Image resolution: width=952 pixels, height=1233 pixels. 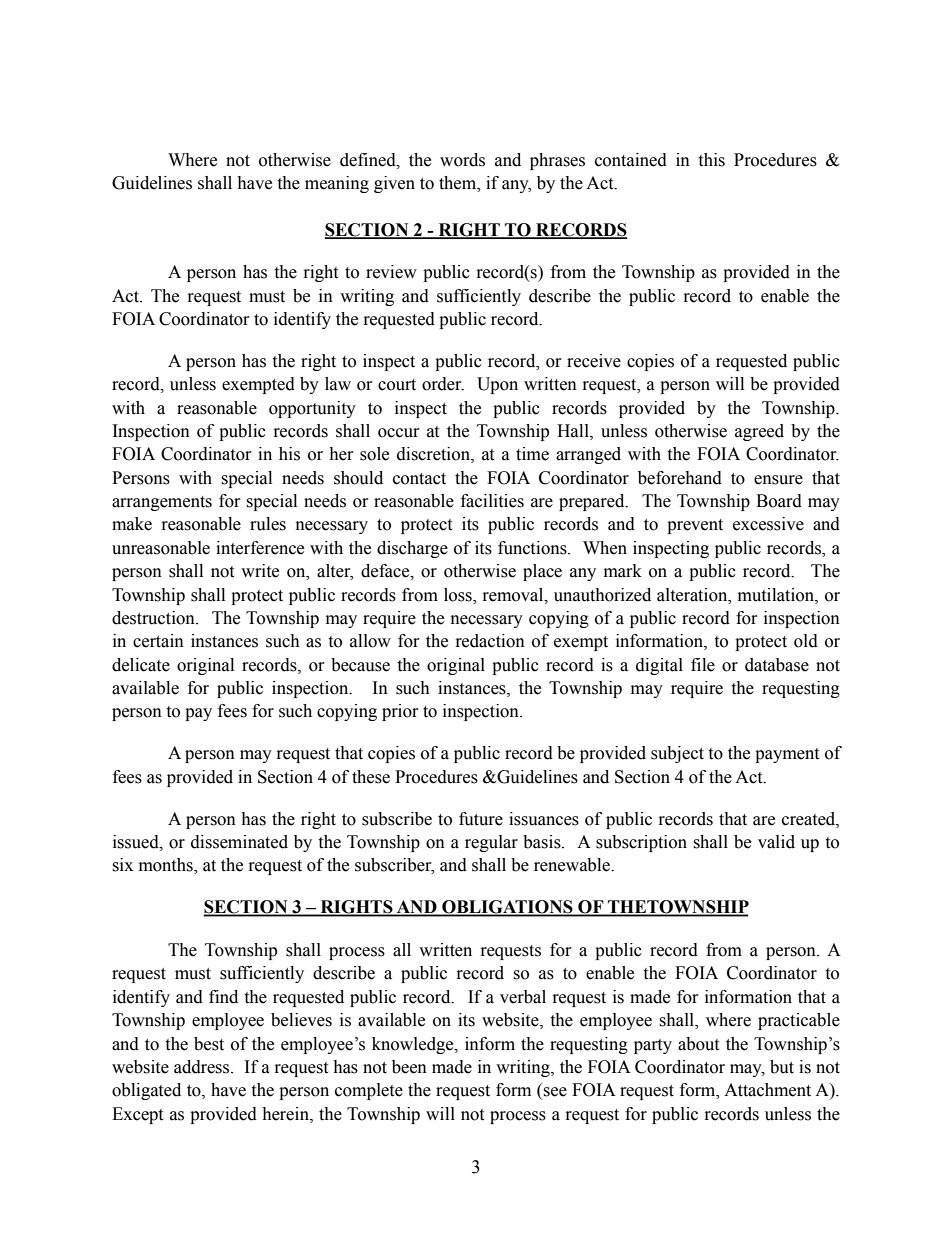 I want to click on address, so click(x=203, y=1067).
